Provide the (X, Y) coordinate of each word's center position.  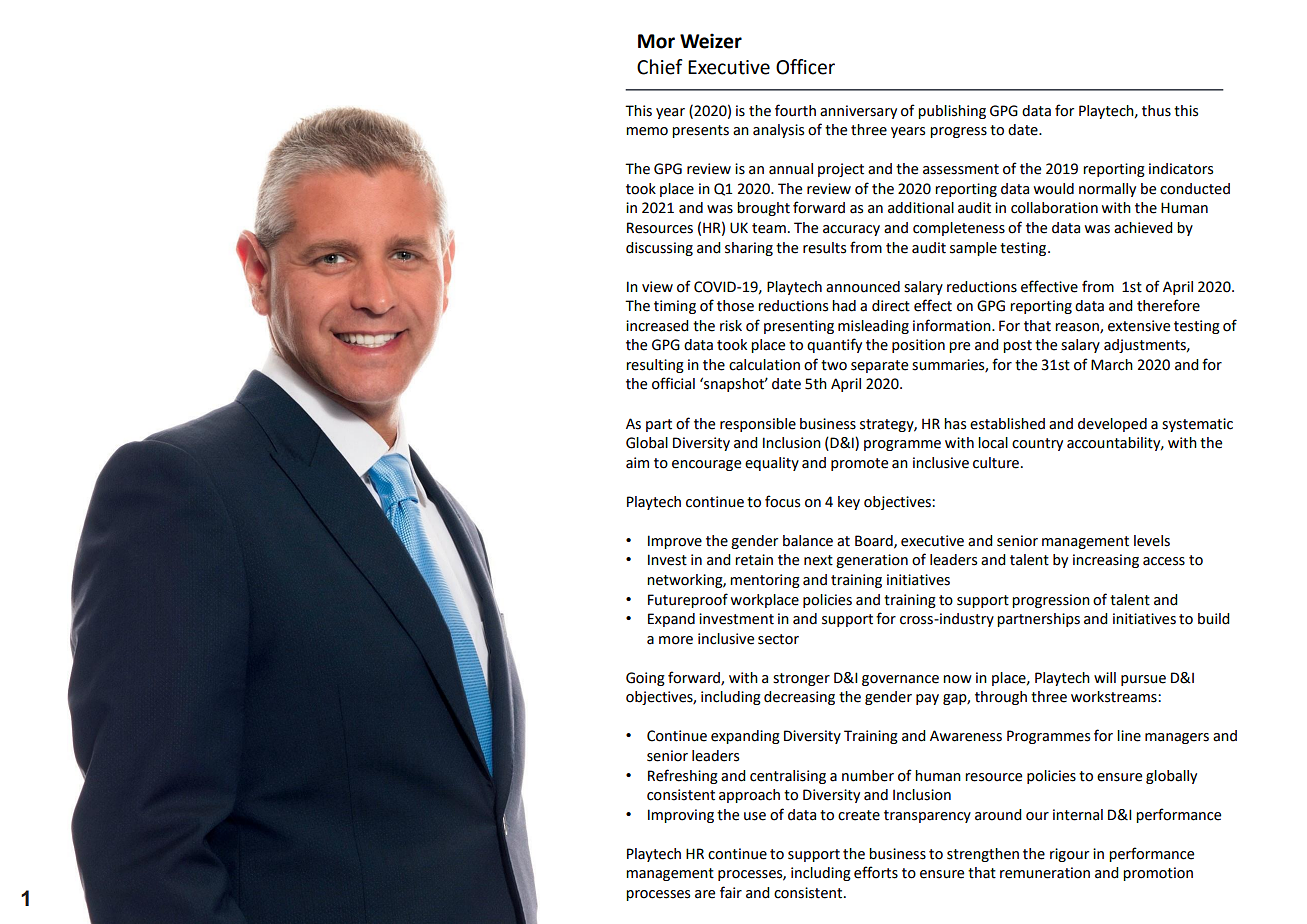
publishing (952, 112)
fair (731, 892)
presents (700, 131)
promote (859, 464)
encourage (706, 465)
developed (1112, 425)
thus (1156, 111)
